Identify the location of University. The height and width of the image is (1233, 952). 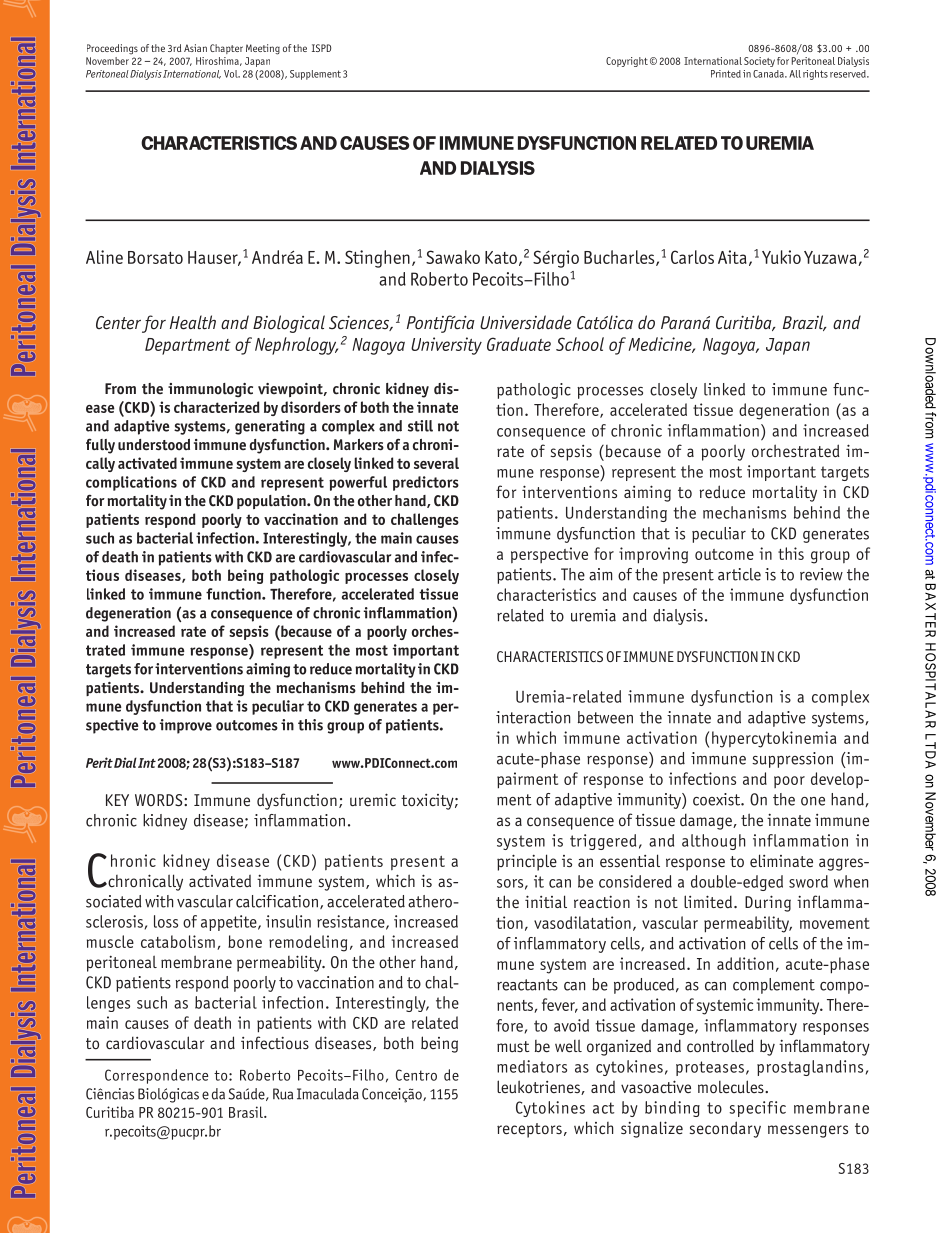
(446, 346).
